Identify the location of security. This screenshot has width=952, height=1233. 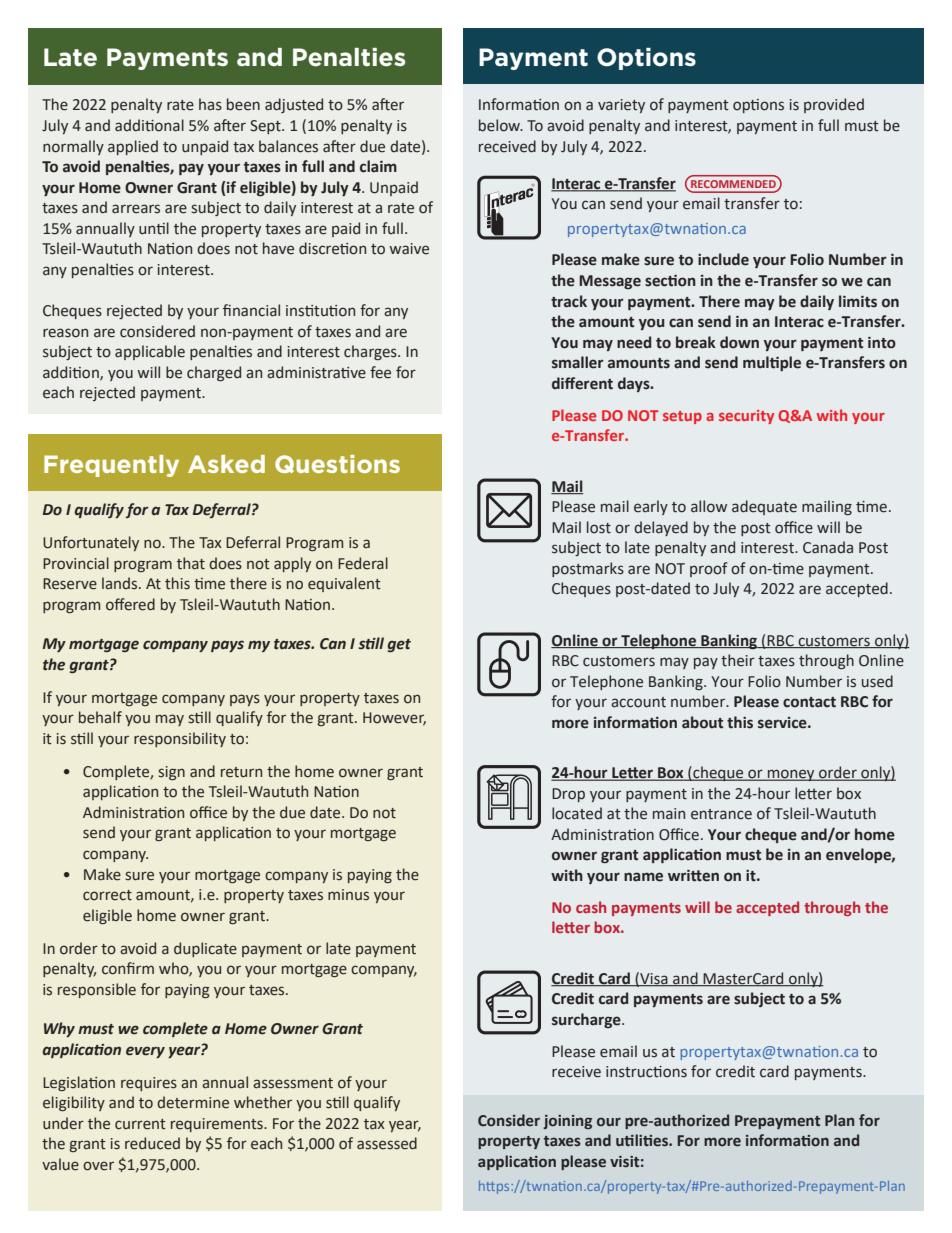
(746, 417).
